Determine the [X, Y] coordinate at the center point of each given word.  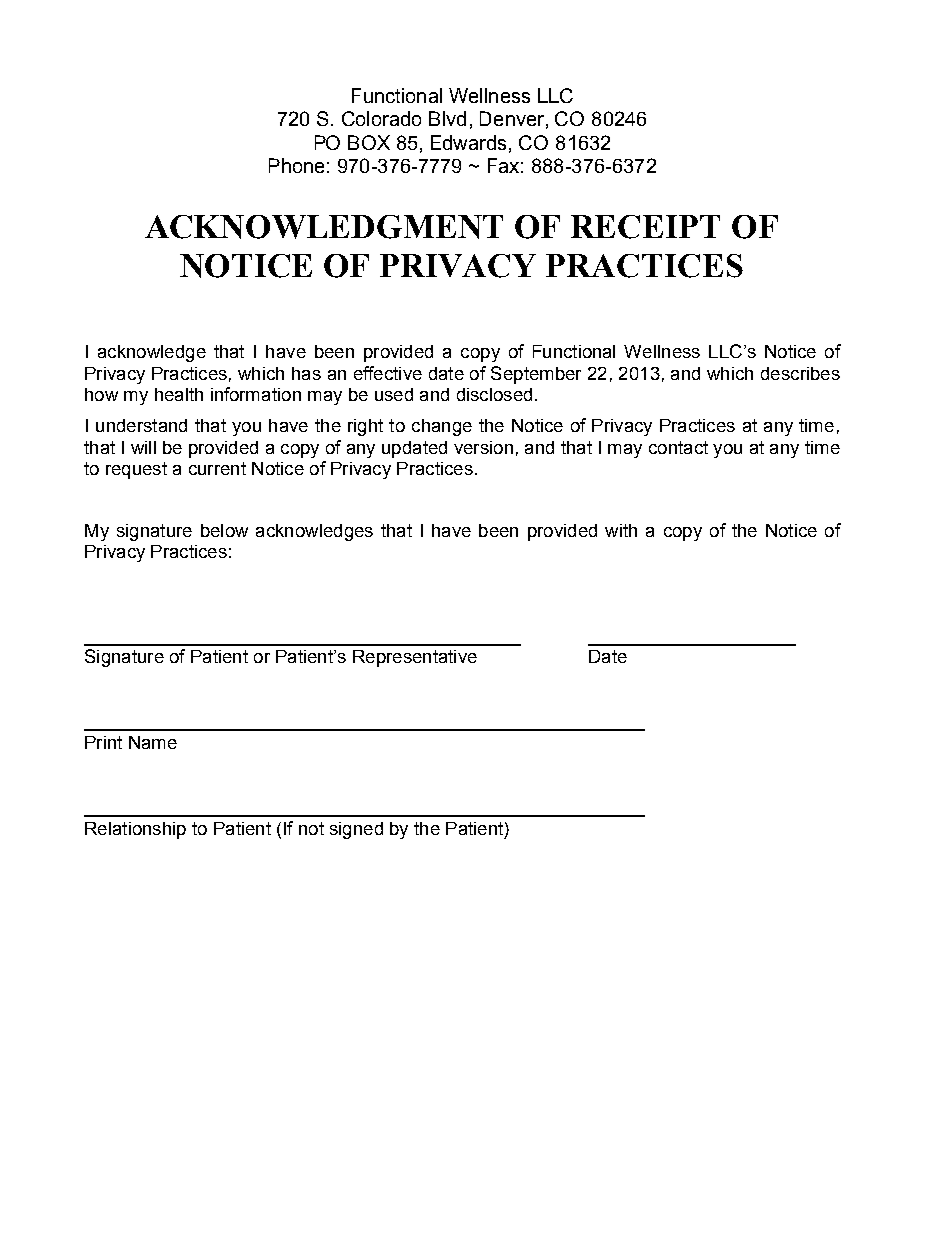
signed [356, 830]
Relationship [135, 830]
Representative [415, 658]
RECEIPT [645, 227]
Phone [296, 165]
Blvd [447, 118]
